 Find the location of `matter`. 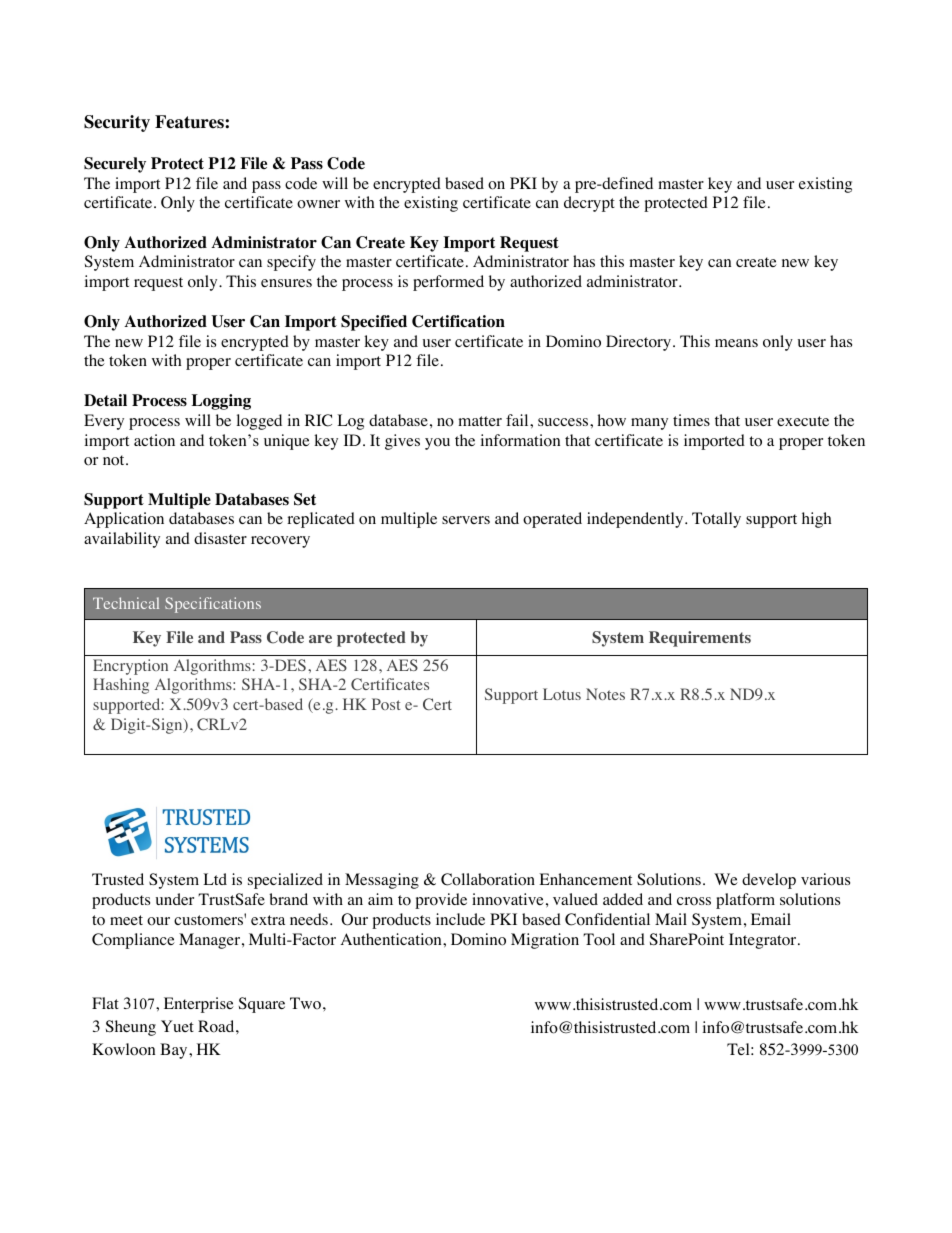

matter is located at coordinates (480, 421).
